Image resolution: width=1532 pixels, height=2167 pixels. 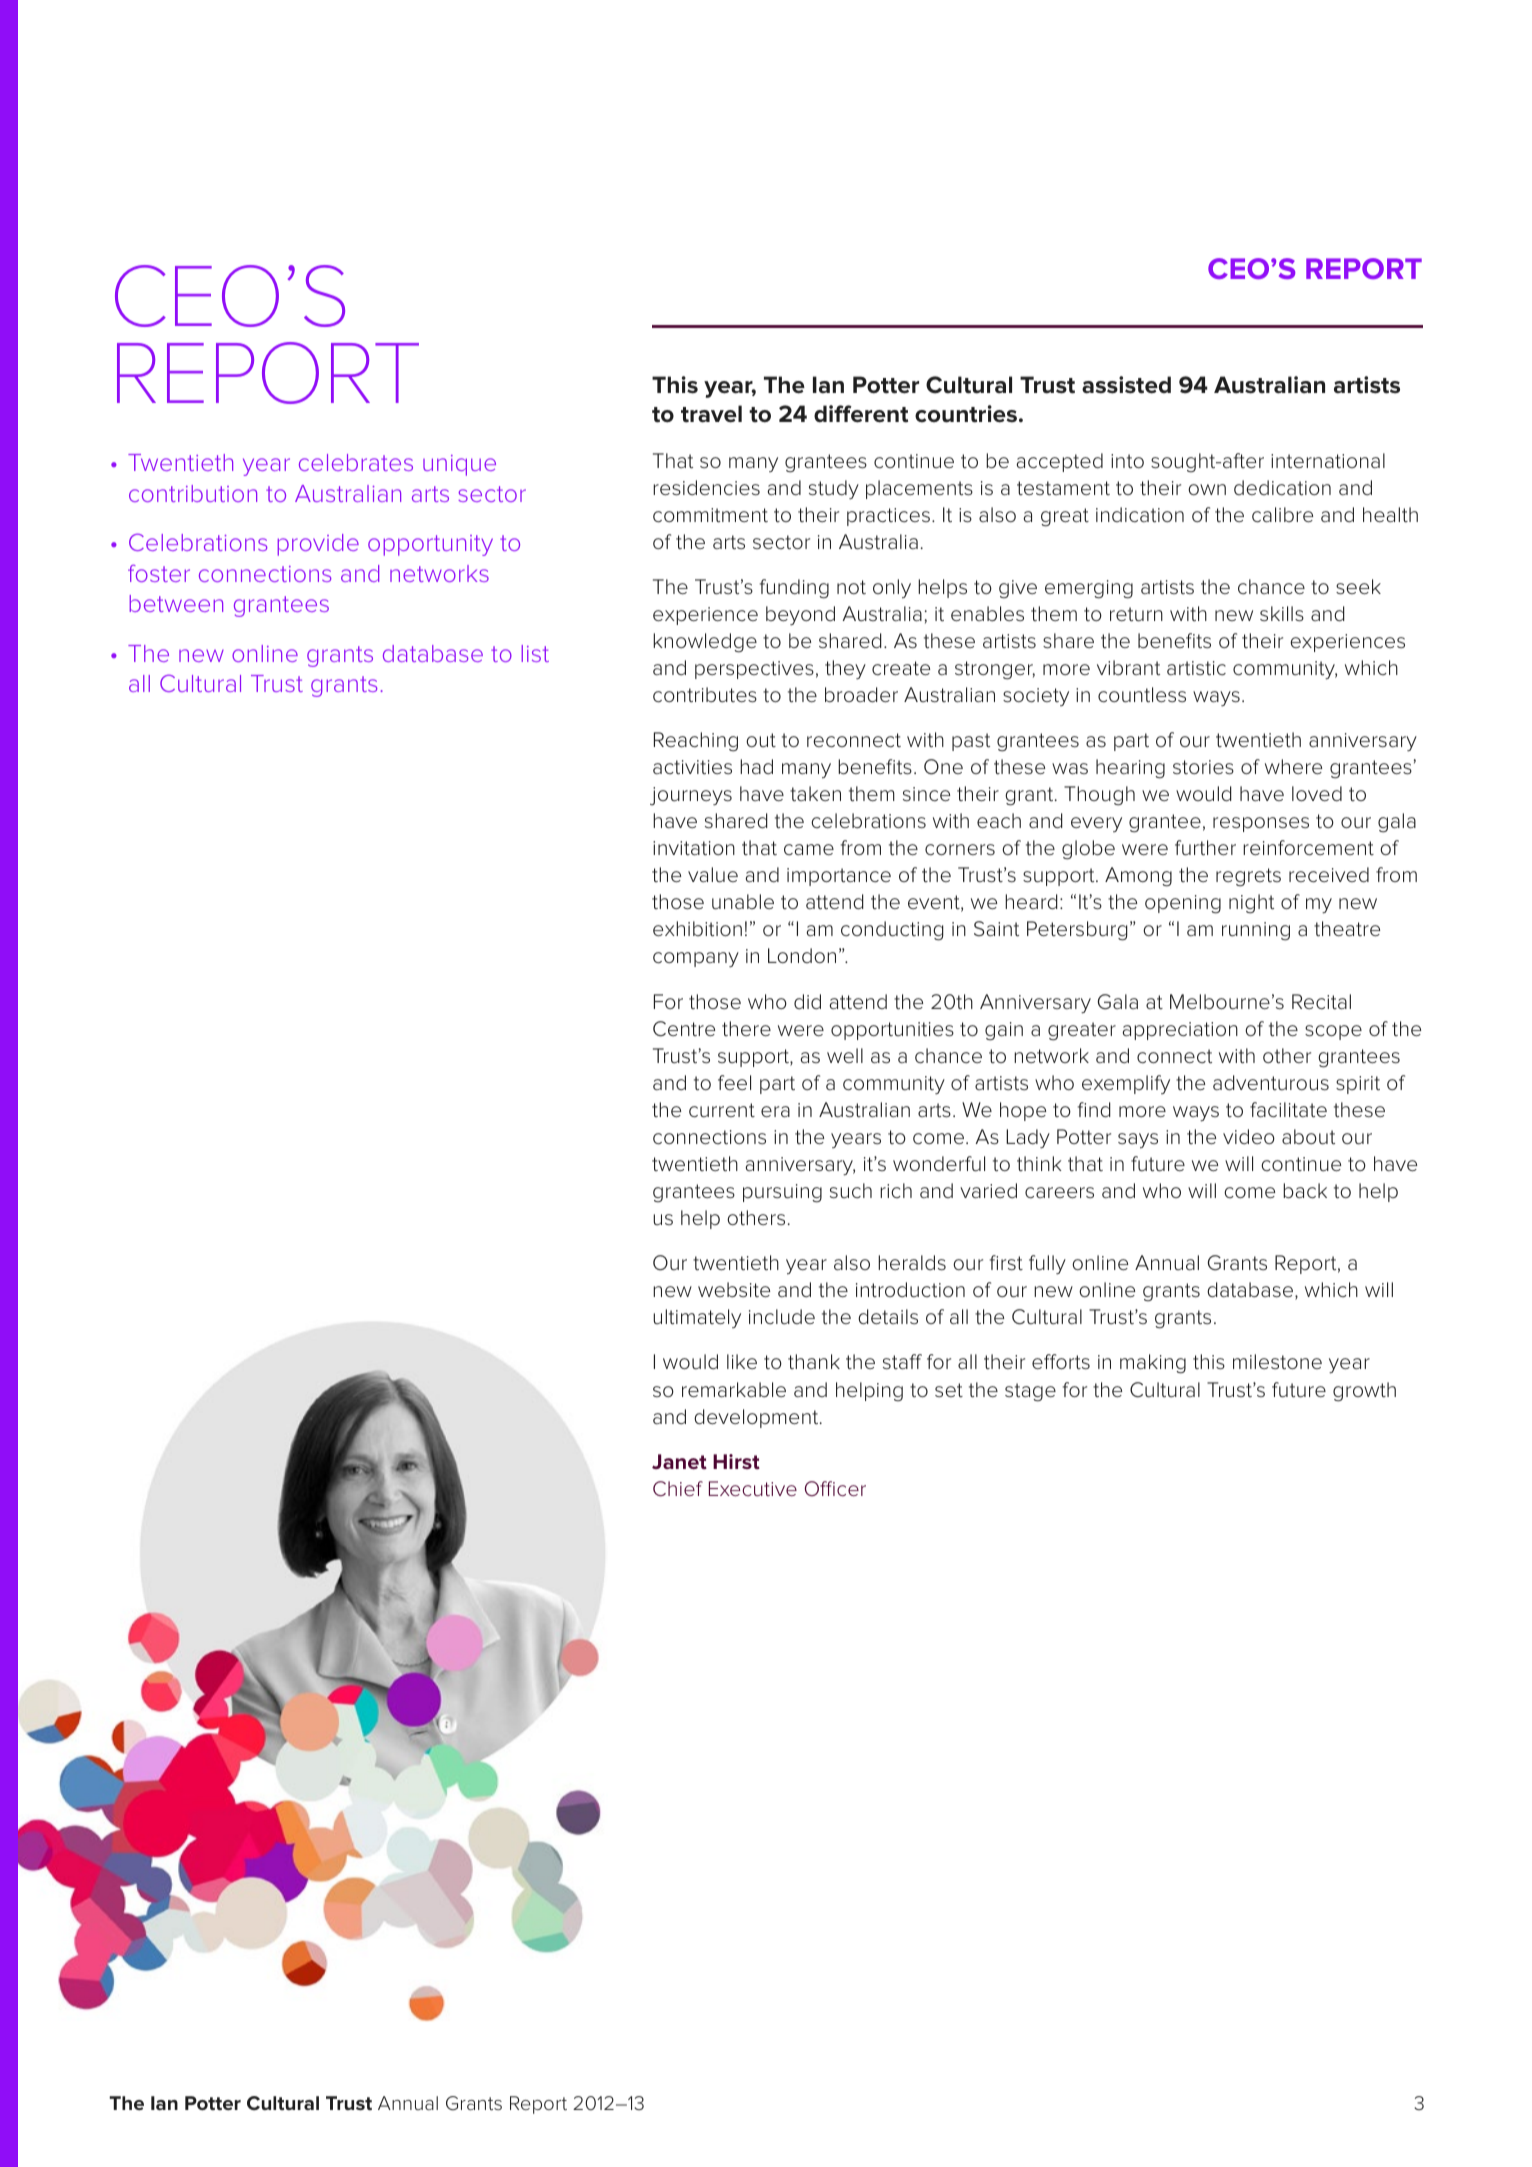 What do you see at coordinates (722, 1110) in the screenshot?
I see `current` at bounding box center [722, 1110].
